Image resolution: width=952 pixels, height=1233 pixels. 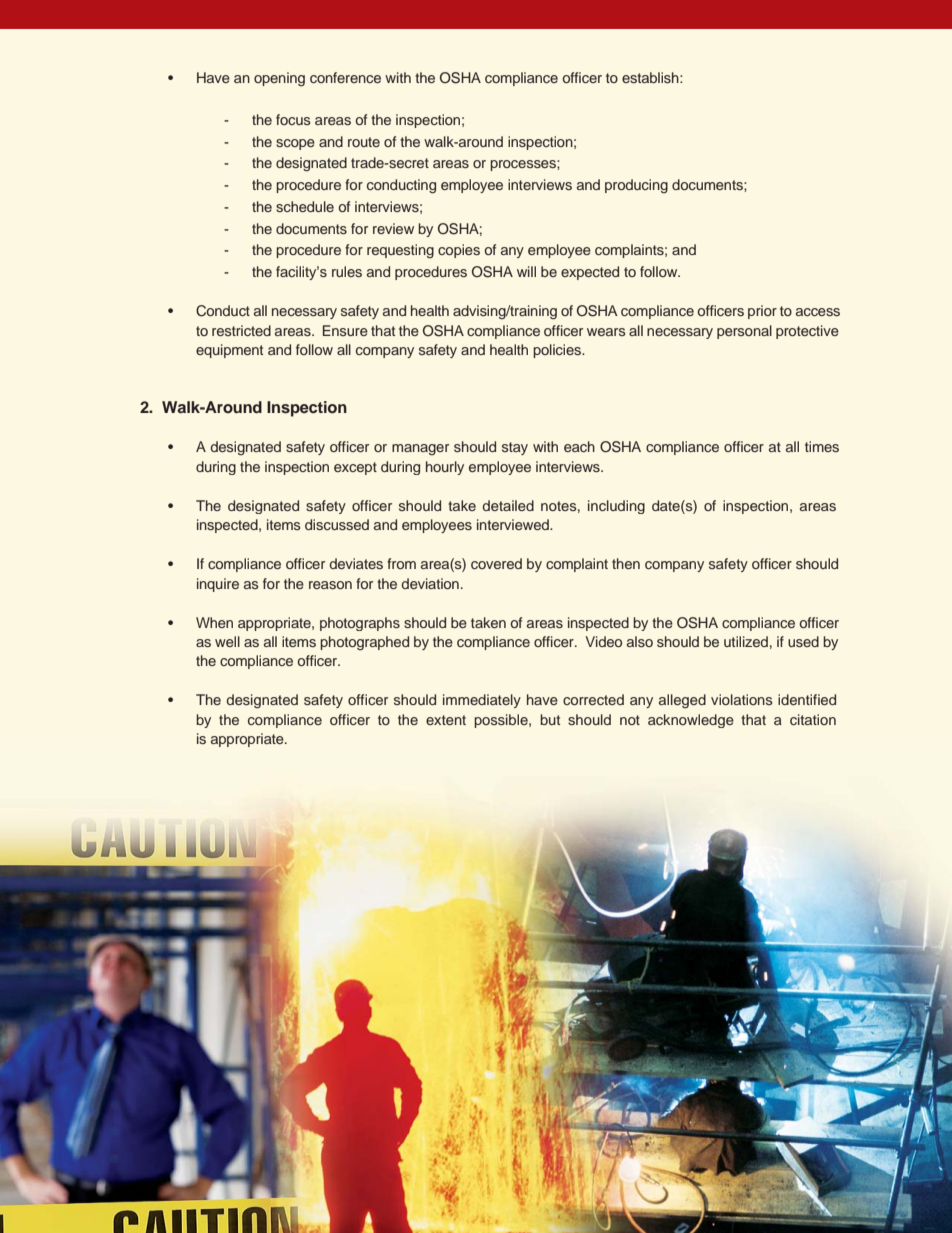 I want to click on equipment, so click(x=229, y=351).
